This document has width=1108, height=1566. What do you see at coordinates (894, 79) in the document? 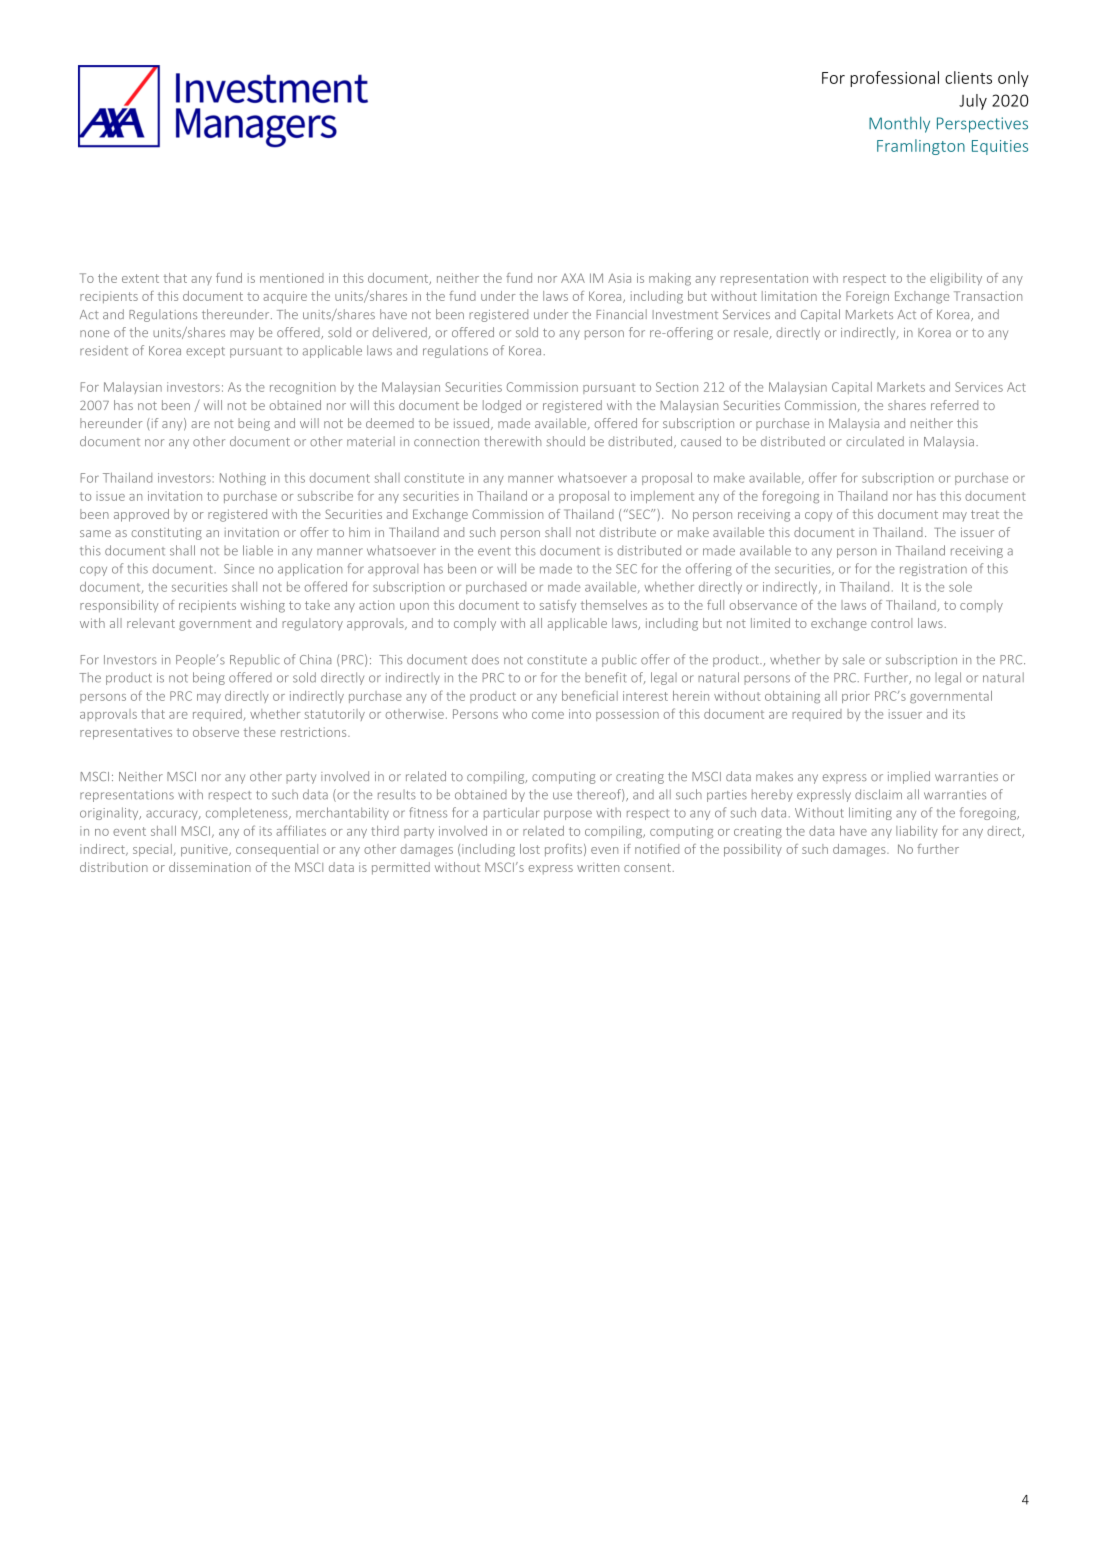
I see `professional` at bounding box center [894, 79].
